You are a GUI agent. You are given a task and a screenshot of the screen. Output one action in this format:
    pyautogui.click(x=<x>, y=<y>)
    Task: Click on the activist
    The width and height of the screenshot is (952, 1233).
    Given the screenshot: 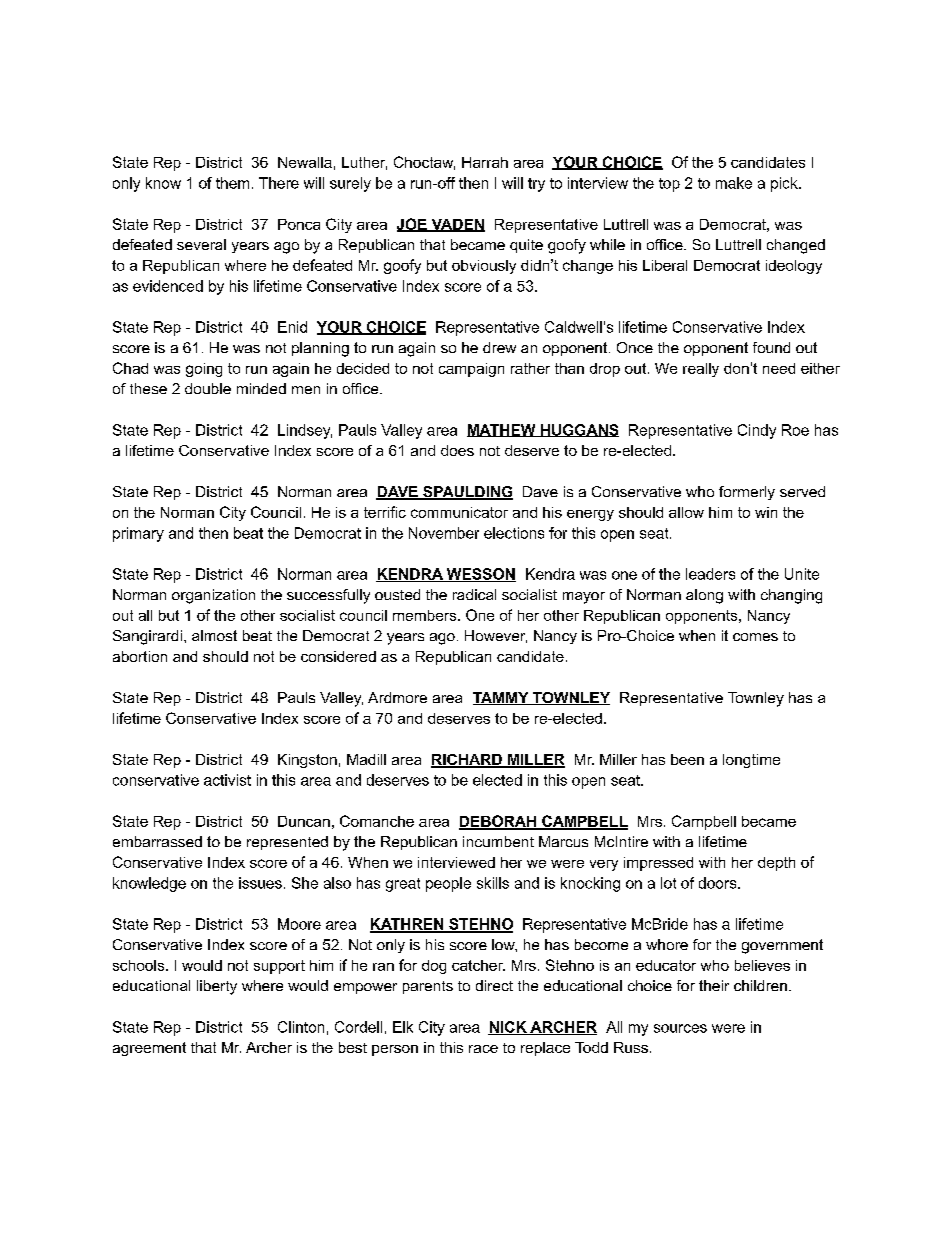 What is the action you would take?
    pyautogui.click(x=227, y=780)
